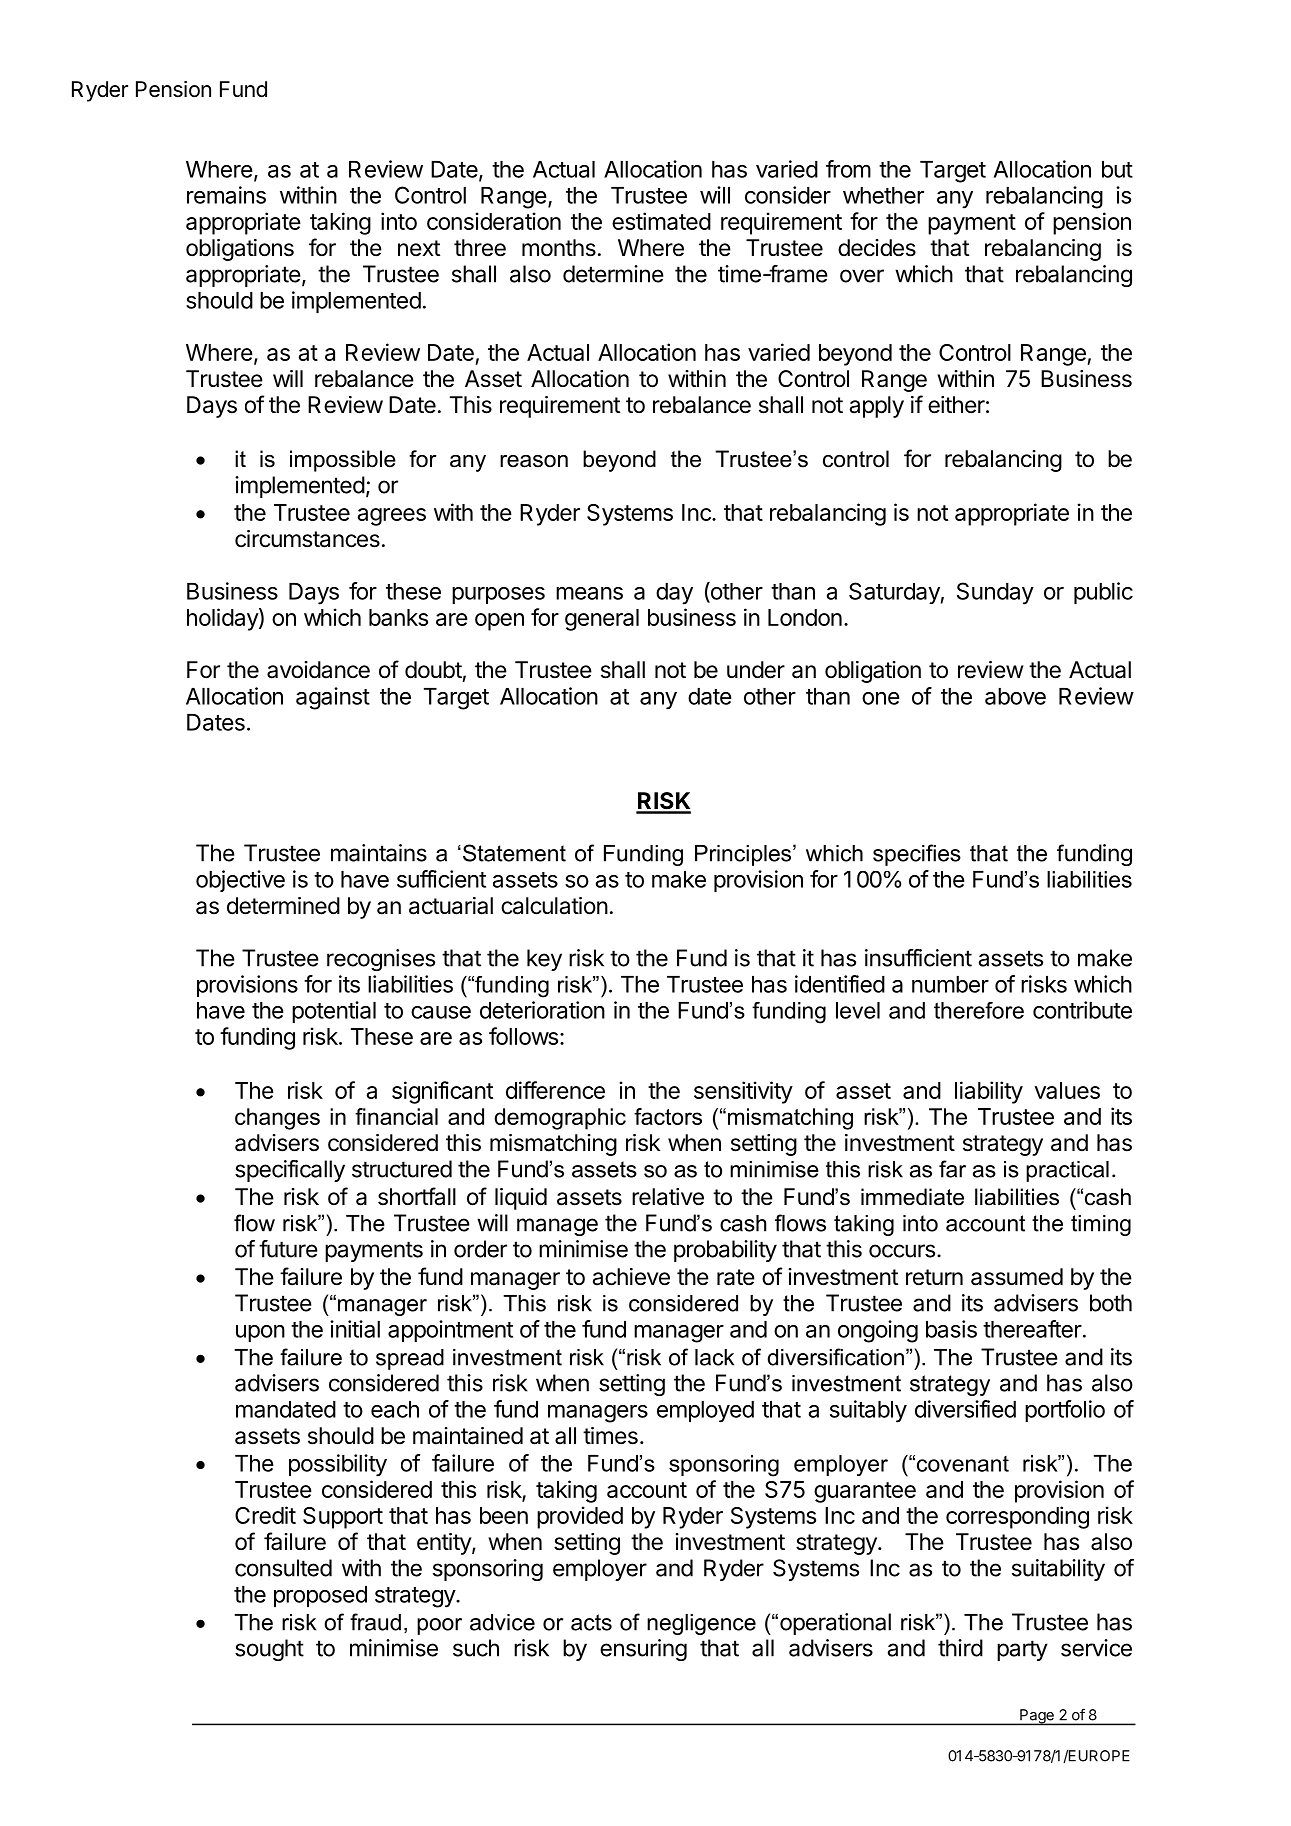 The width and height of the screenshot is (1291, 1826). I want to click on Principles, so click(744, 855).
